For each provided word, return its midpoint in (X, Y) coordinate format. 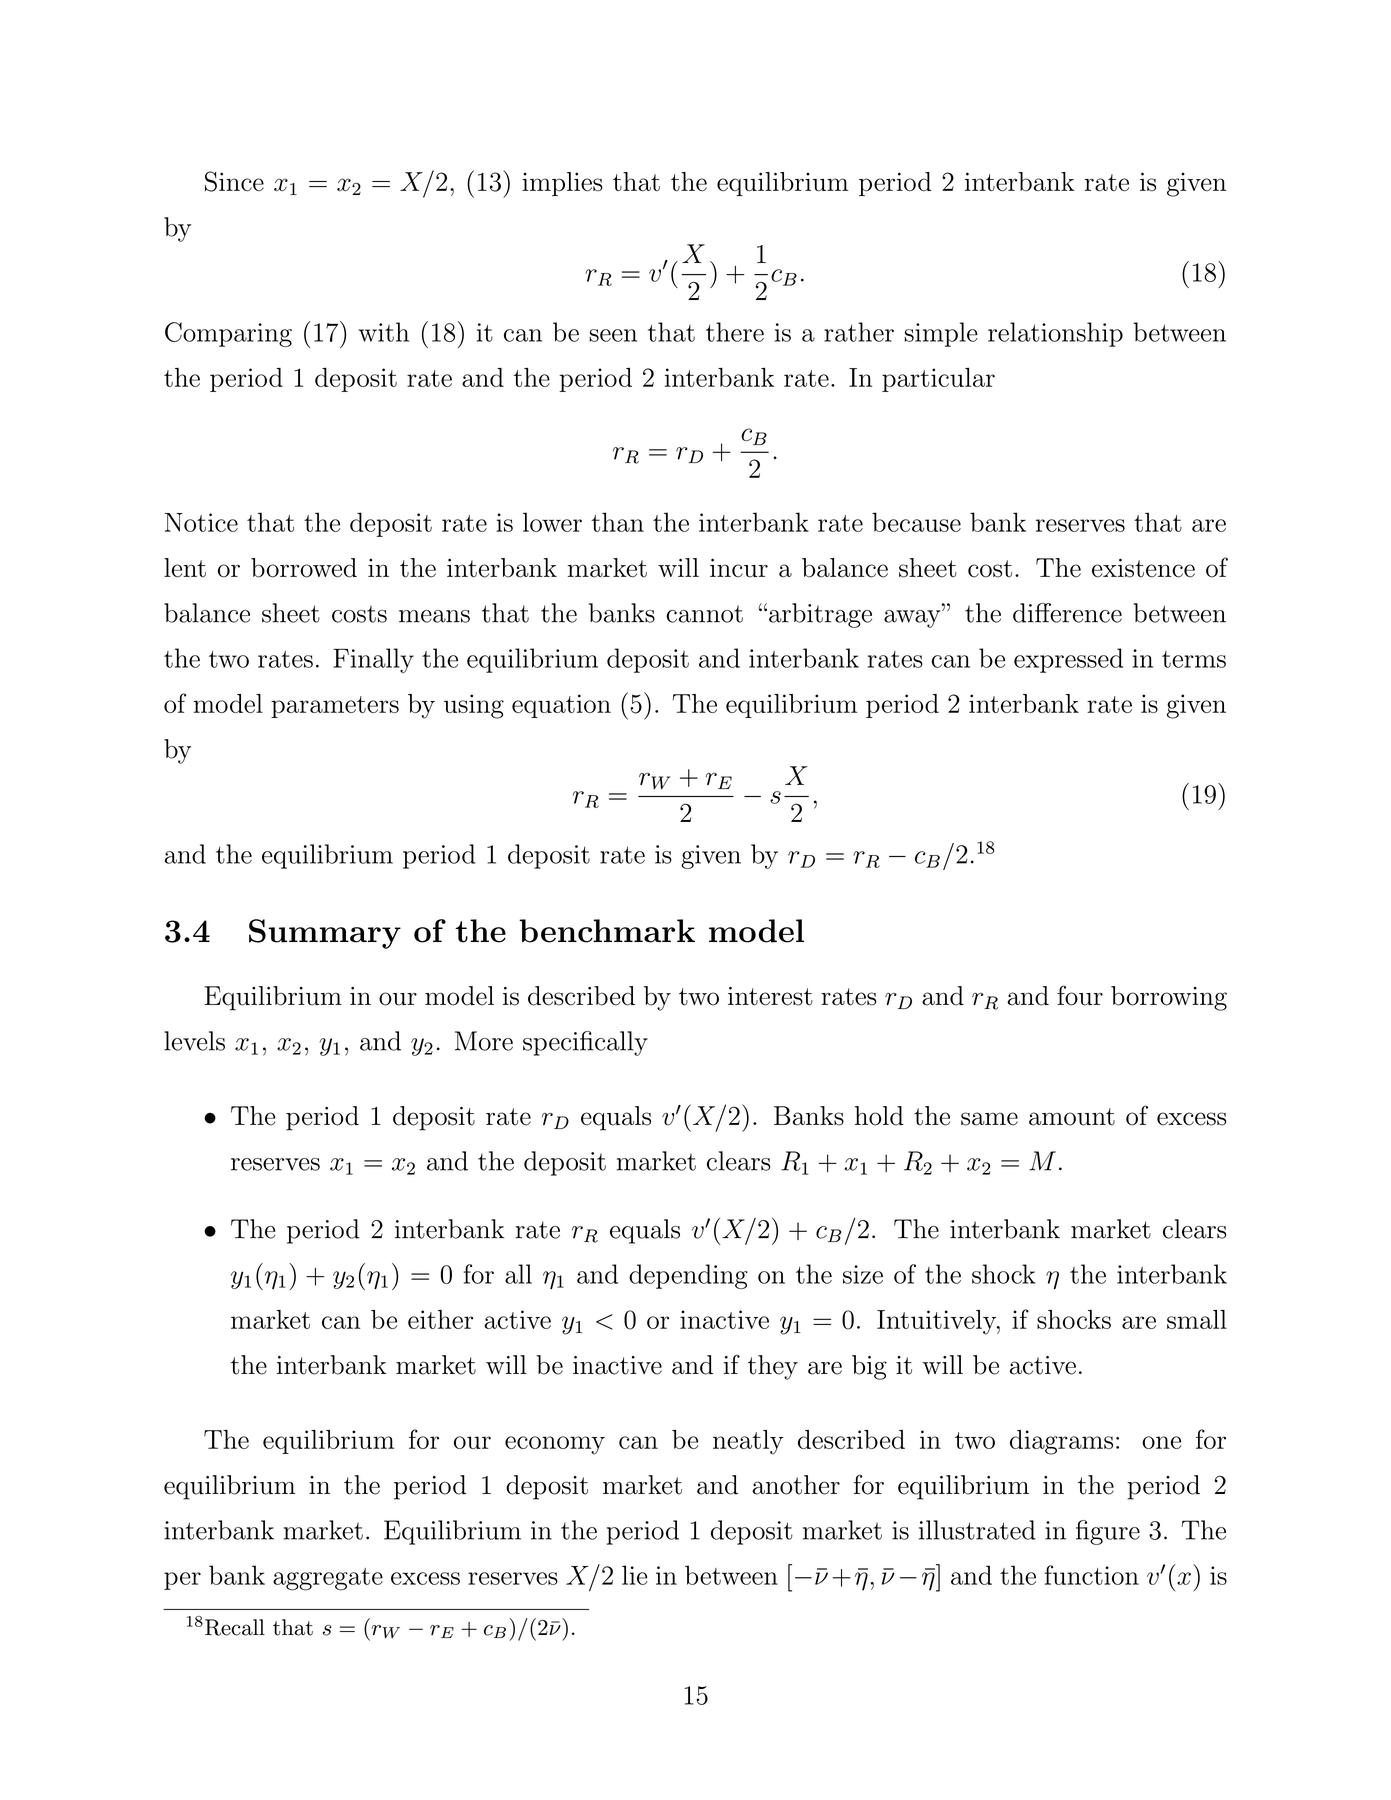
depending (688, 1276)
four (1080, 995)
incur (739, 568)
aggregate (328, 1579)
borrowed (304, 568)
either (440, 1319)
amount (1072, 1117)
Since (234, 181)
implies (562, 184)
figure (1108, 1532)
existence (1143, 568)
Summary (325, 934)
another (796, 1485)
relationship (1055, 334)
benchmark (607, 931)
